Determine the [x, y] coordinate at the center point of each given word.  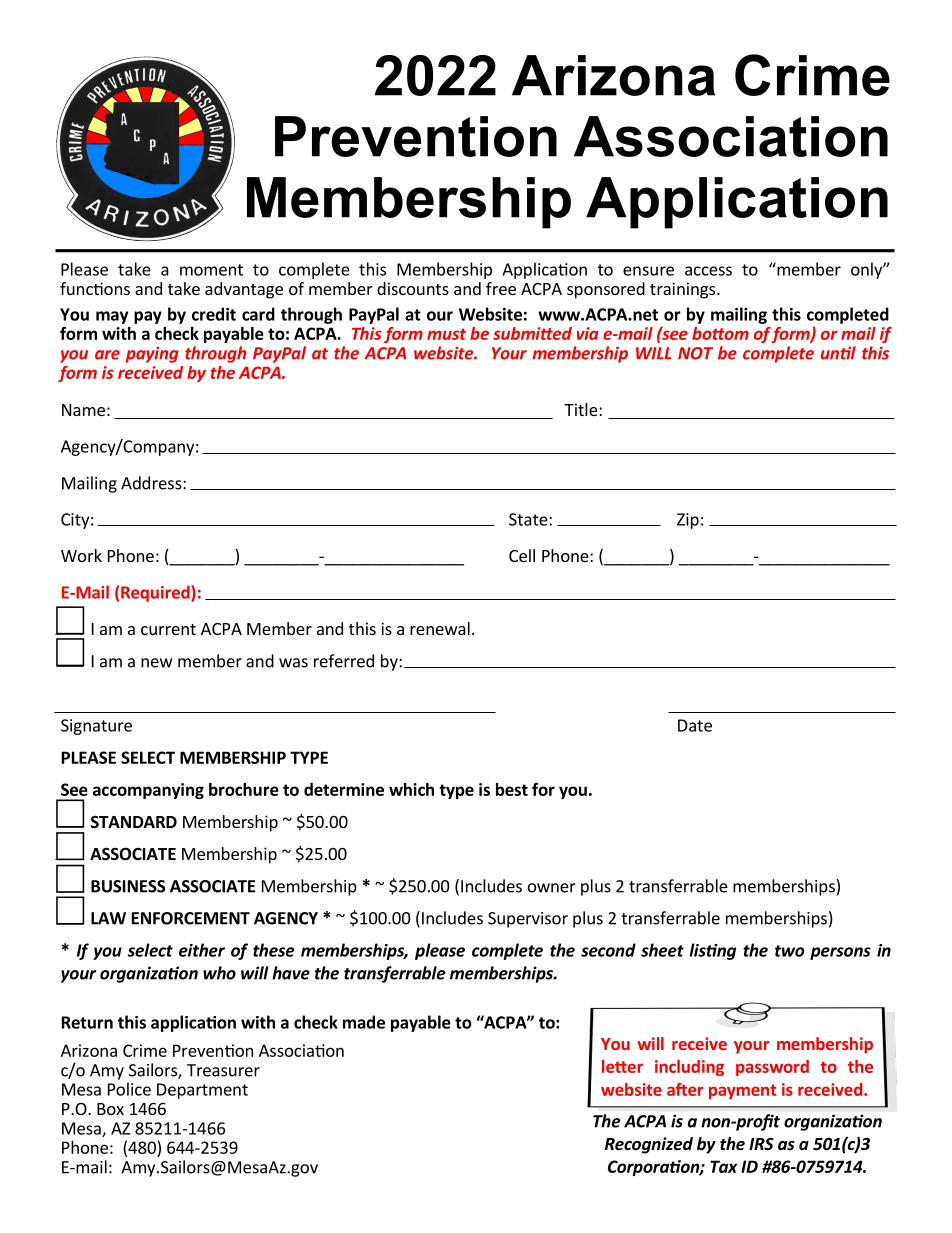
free [501, 288]
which [411, 789]
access [708, 271]
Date [695, 725]
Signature [96, 727]
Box [110, 1109]
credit [214, 314]
